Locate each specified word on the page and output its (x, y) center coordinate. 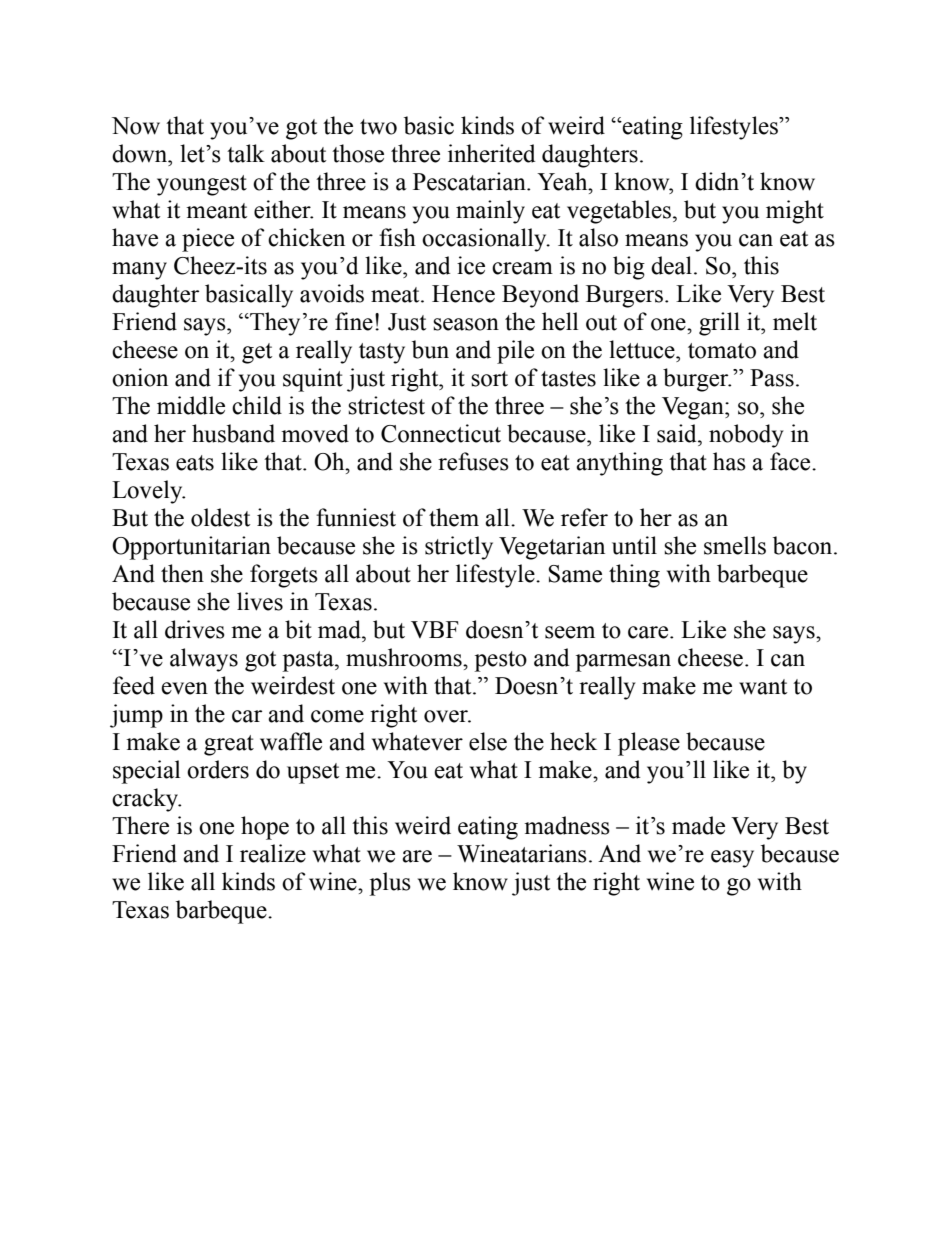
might (795, 212)
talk (246, 153)
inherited (491, 153)
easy (732, 859)
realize (273, 853)
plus (390, 884)
